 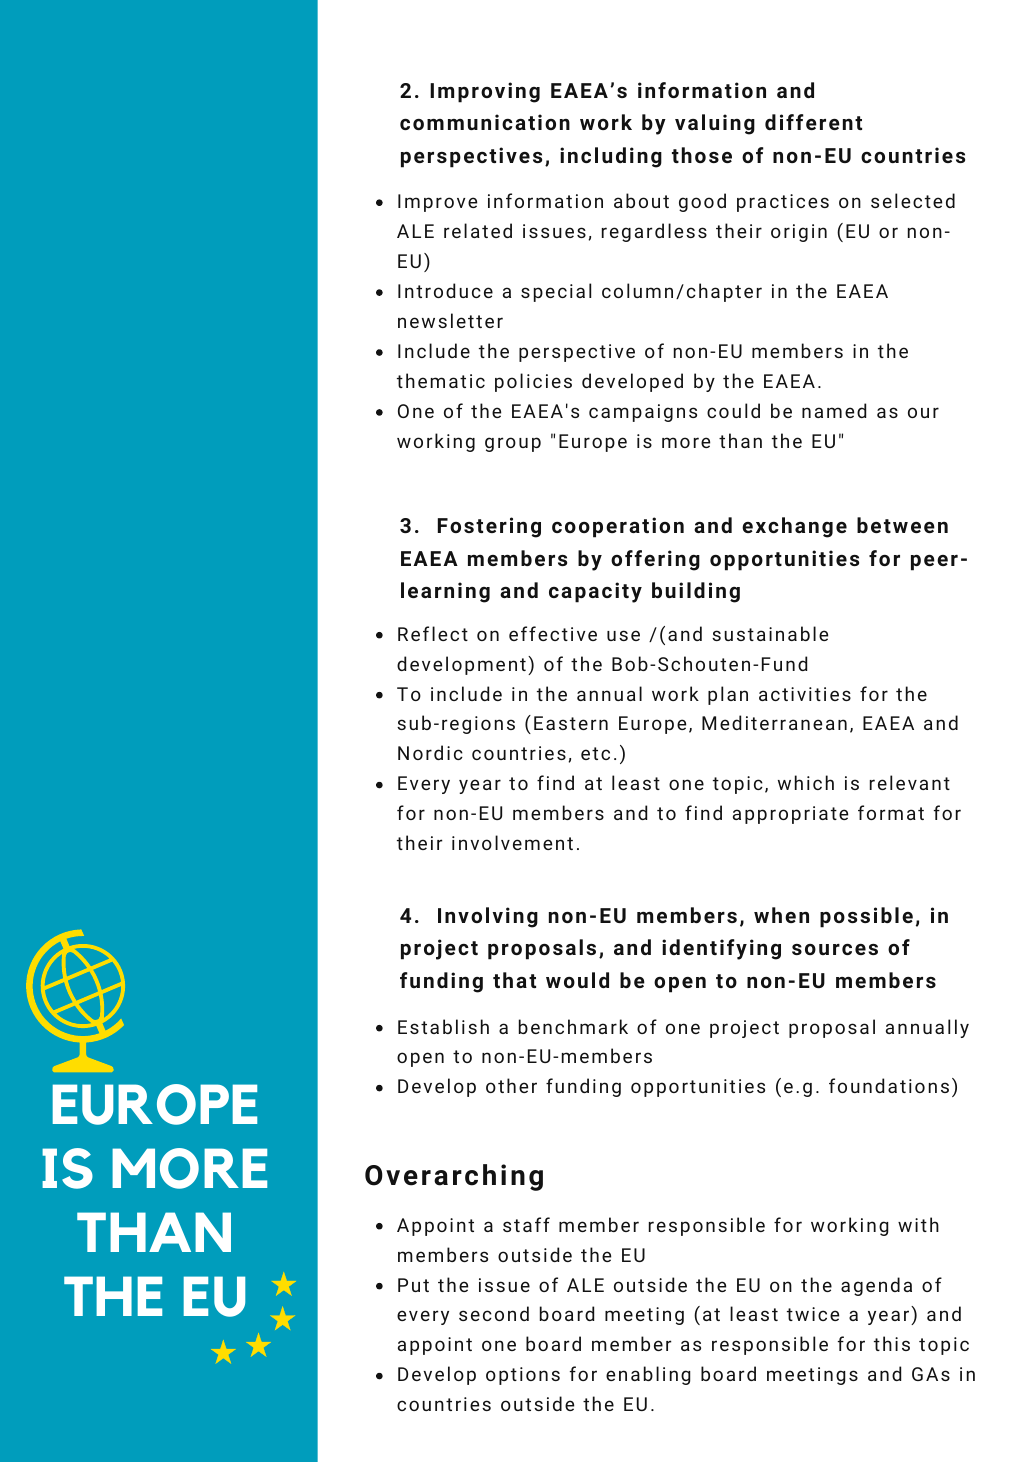 What do you see at coordinates (806, 782) in the document?
I see `which` at bounding box center [806, 782].
